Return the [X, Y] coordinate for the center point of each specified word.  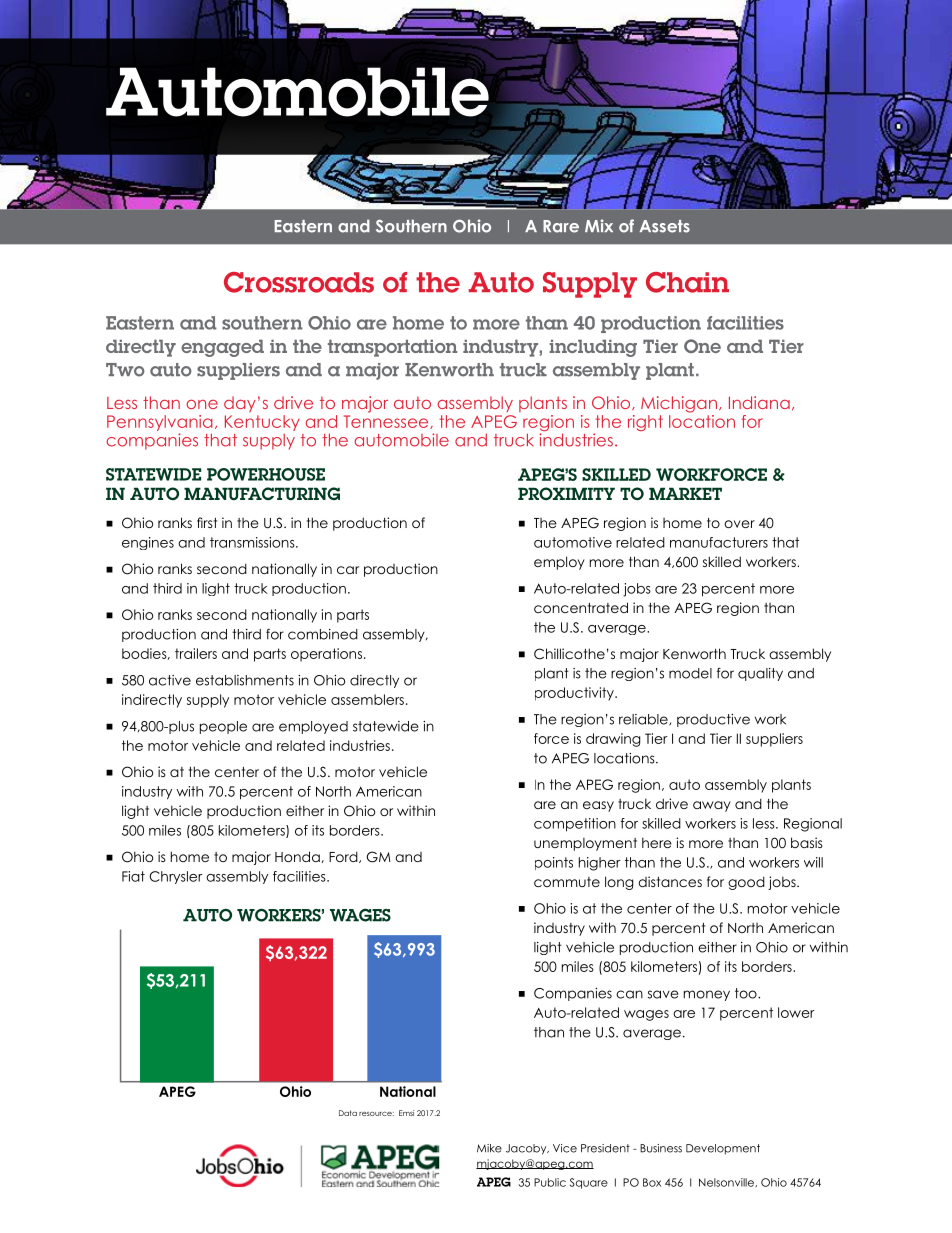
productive [713, 720]
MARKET [685, 493]
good [746, 883]
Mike [489, 1148]
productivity [575, 694]
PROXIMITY [566, 493]
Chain [687, 282]
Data [348, 1113]
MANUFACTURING [262, 493]
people [223, 727]
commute [567, 882]
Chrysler [176, 877]
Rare [561, 226]
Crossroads [299, 282]
